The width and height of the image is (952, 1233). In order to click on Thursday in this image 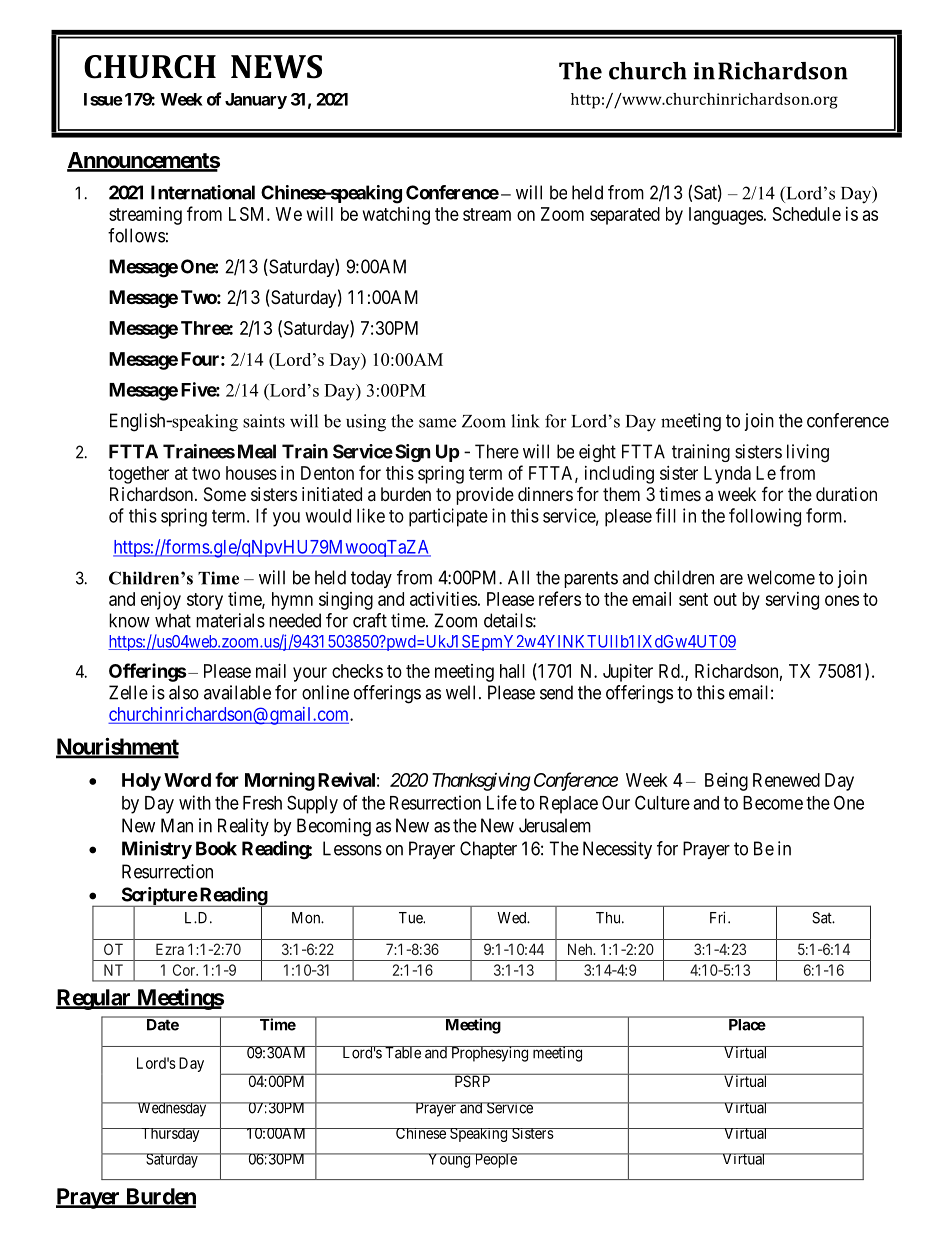, I will do `click(170, 1135)`.
